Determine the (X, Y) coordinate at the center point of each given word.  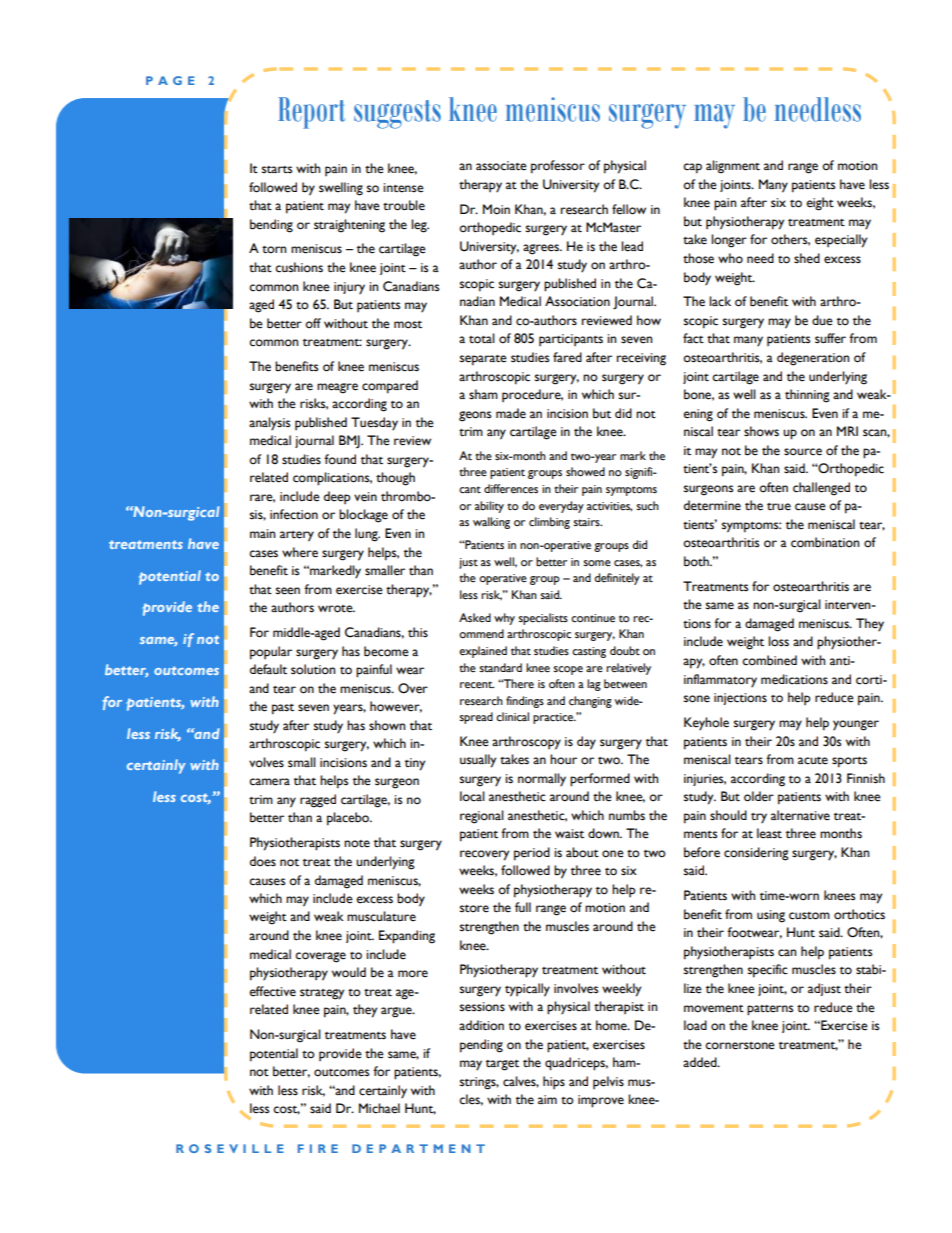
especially (841, 241)
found (340, 459)
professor (558, 167)
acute (813, 761)
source (803, 452)
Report (311, 113)
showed (585, 472)
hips (554, 1082)
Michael (379, 1108)
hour (563, 759)
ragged (318, 801)
